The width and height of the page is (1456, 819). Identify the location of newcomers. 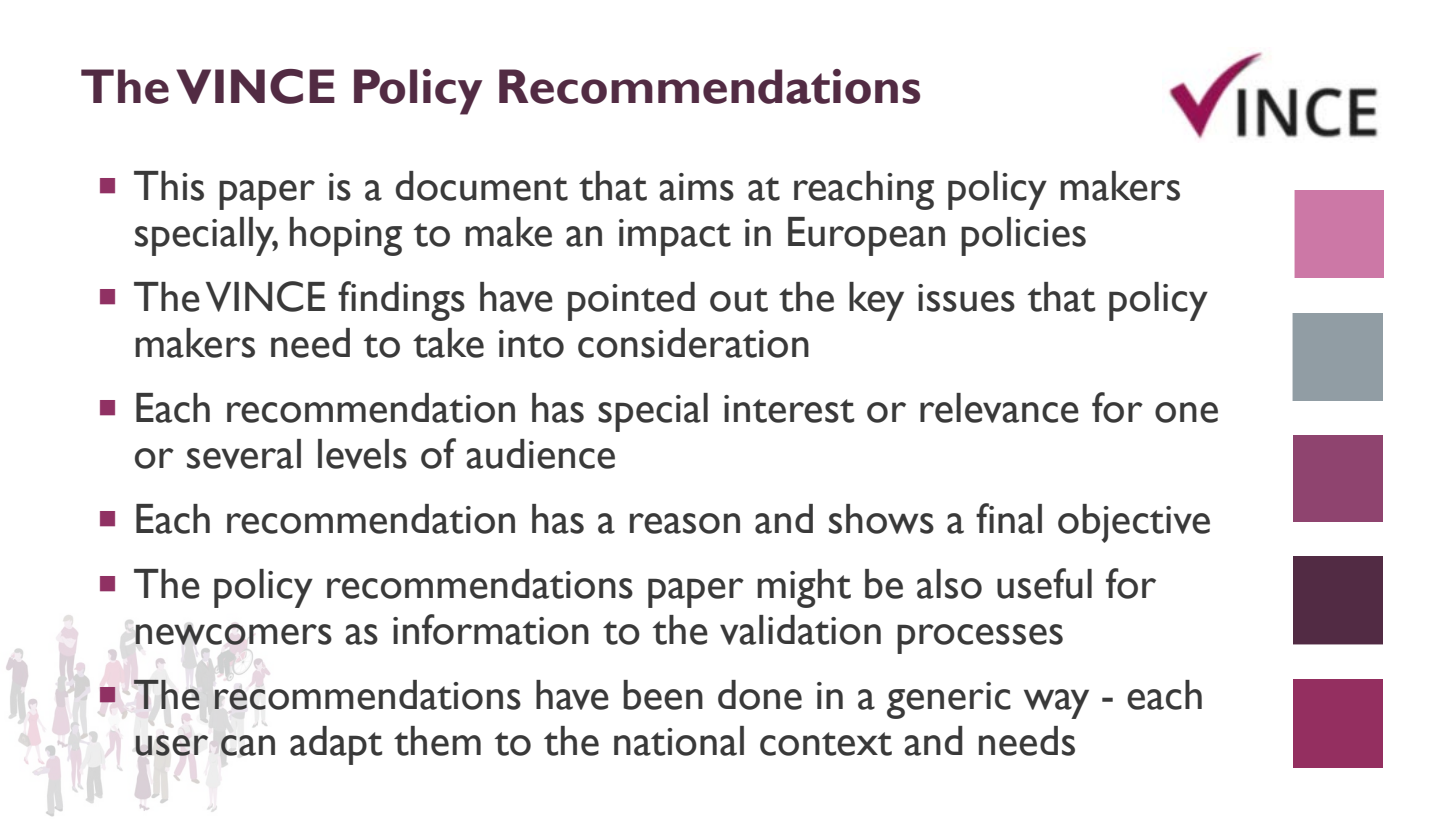
(233, 634).
